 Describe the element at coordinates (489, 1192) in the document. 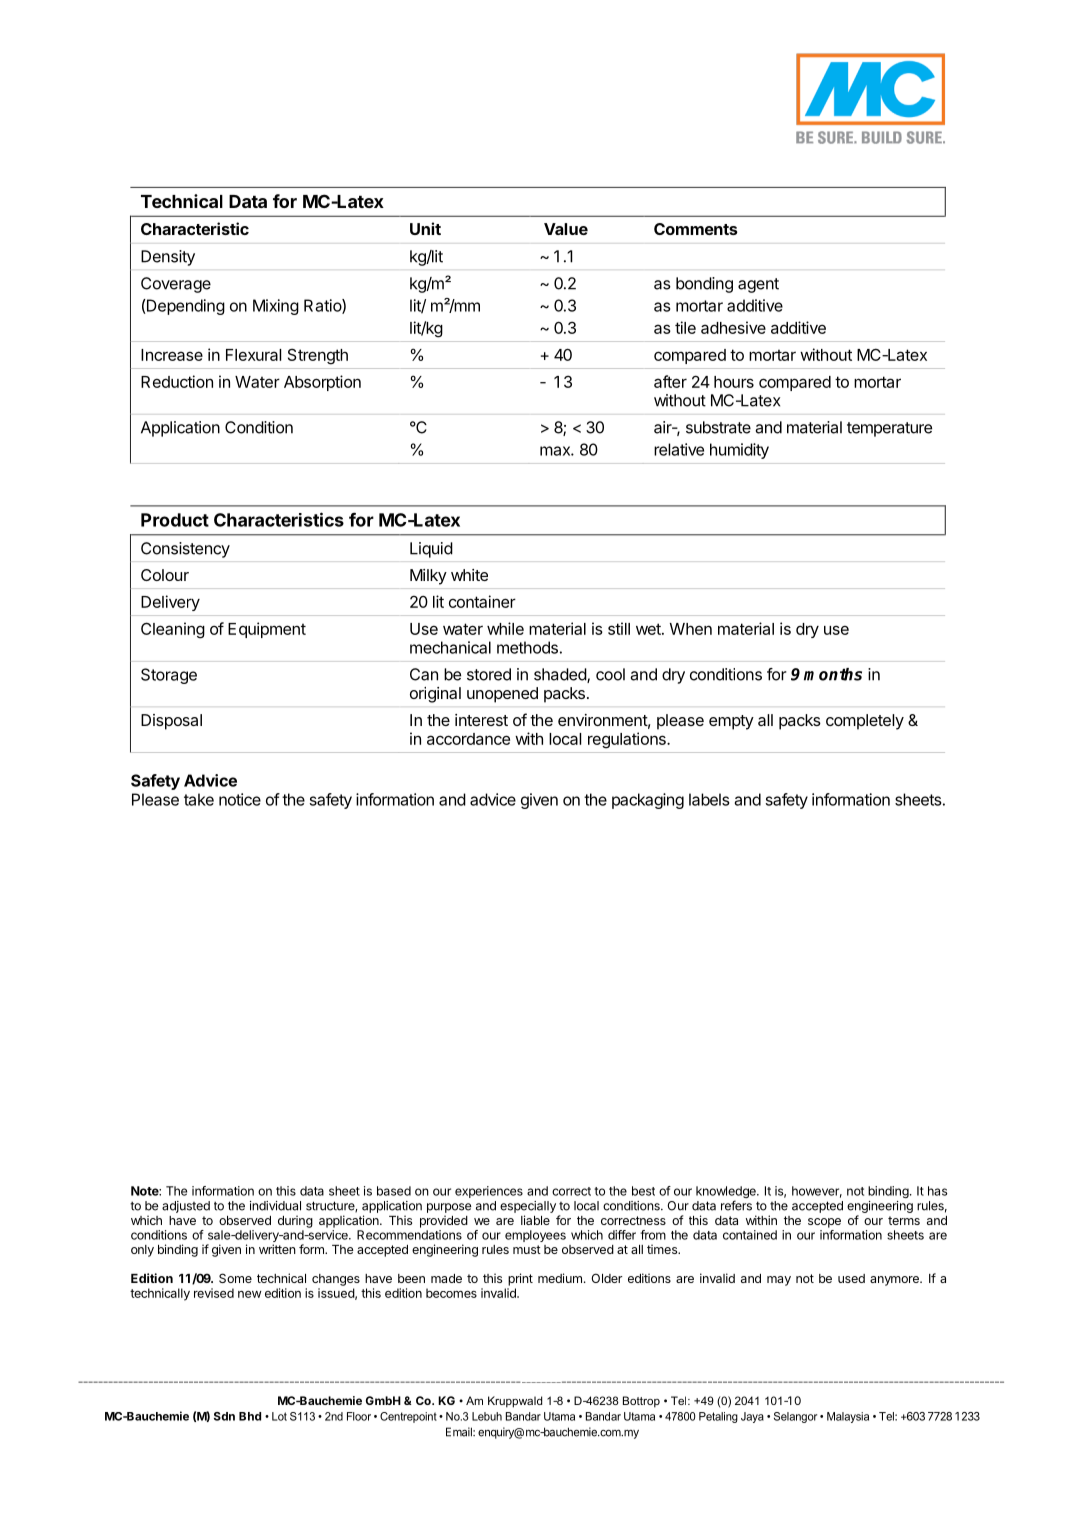

I see `experiences` at that location.
